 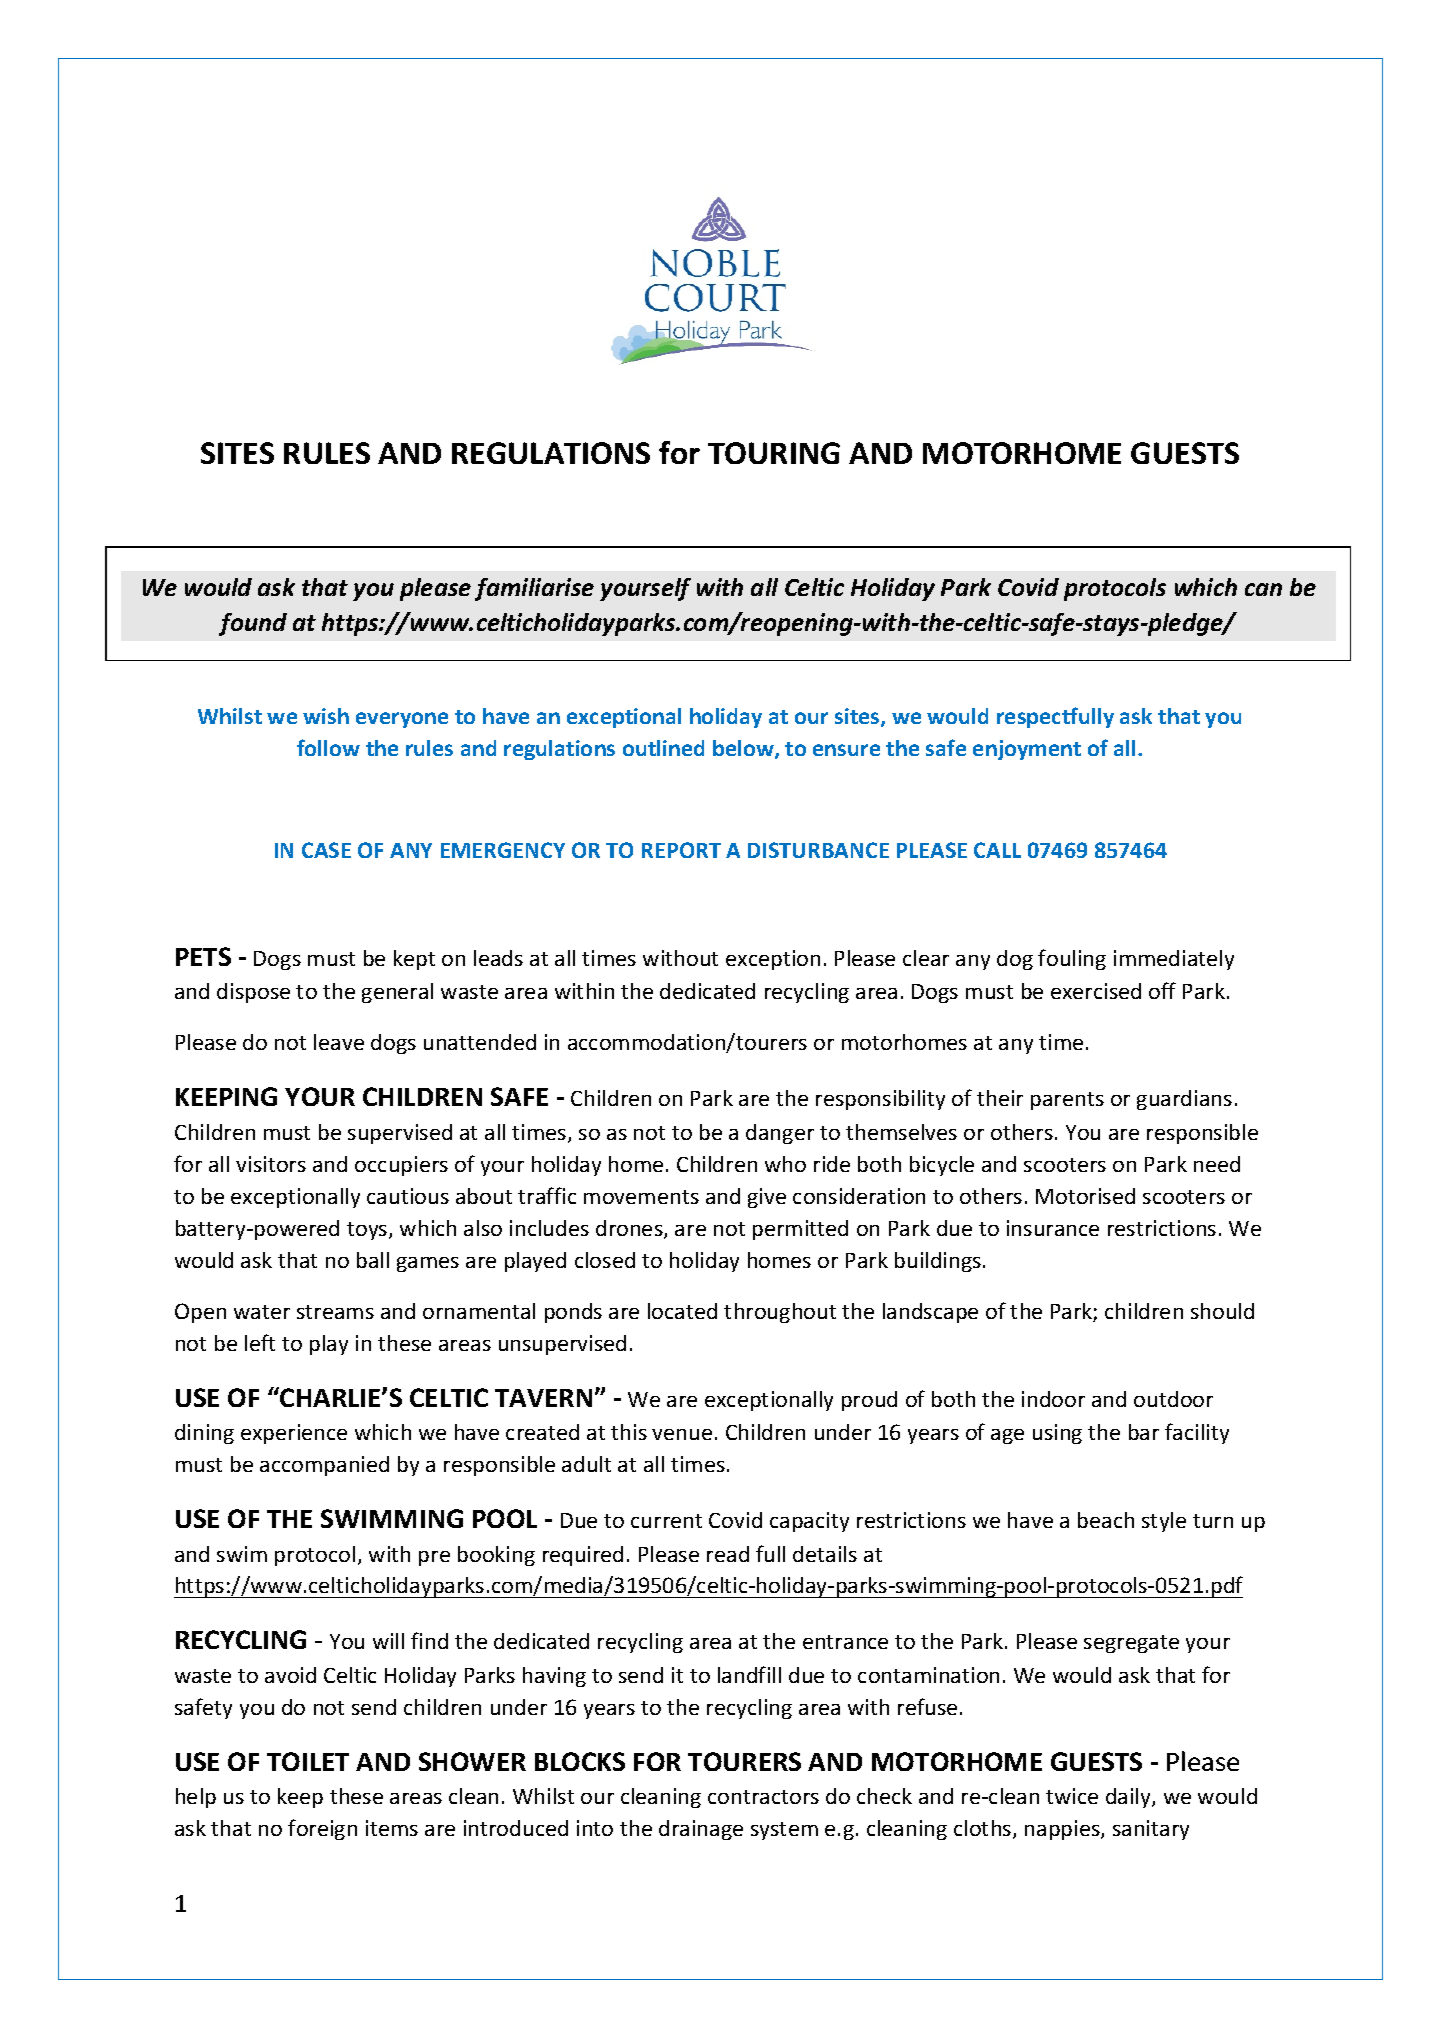 I want to click on accompanied, so click(x=324, y=1466).
